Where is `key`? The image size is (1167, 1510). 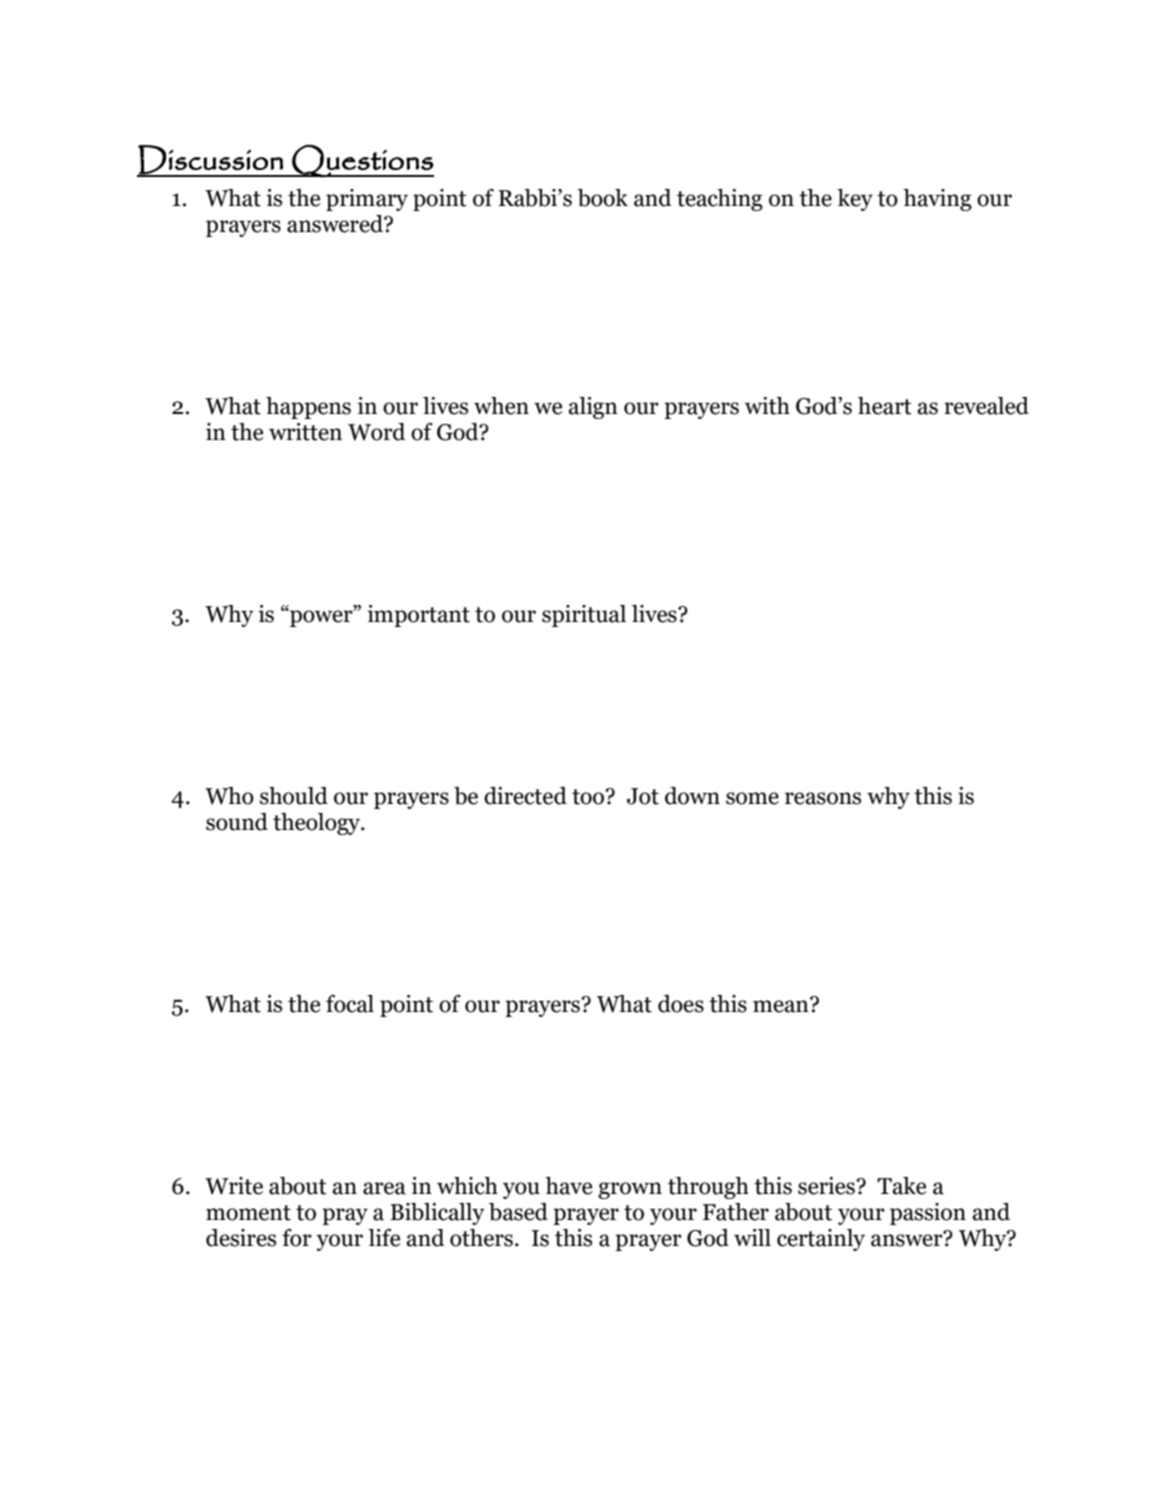
key is located at coordinates (855, 200).
